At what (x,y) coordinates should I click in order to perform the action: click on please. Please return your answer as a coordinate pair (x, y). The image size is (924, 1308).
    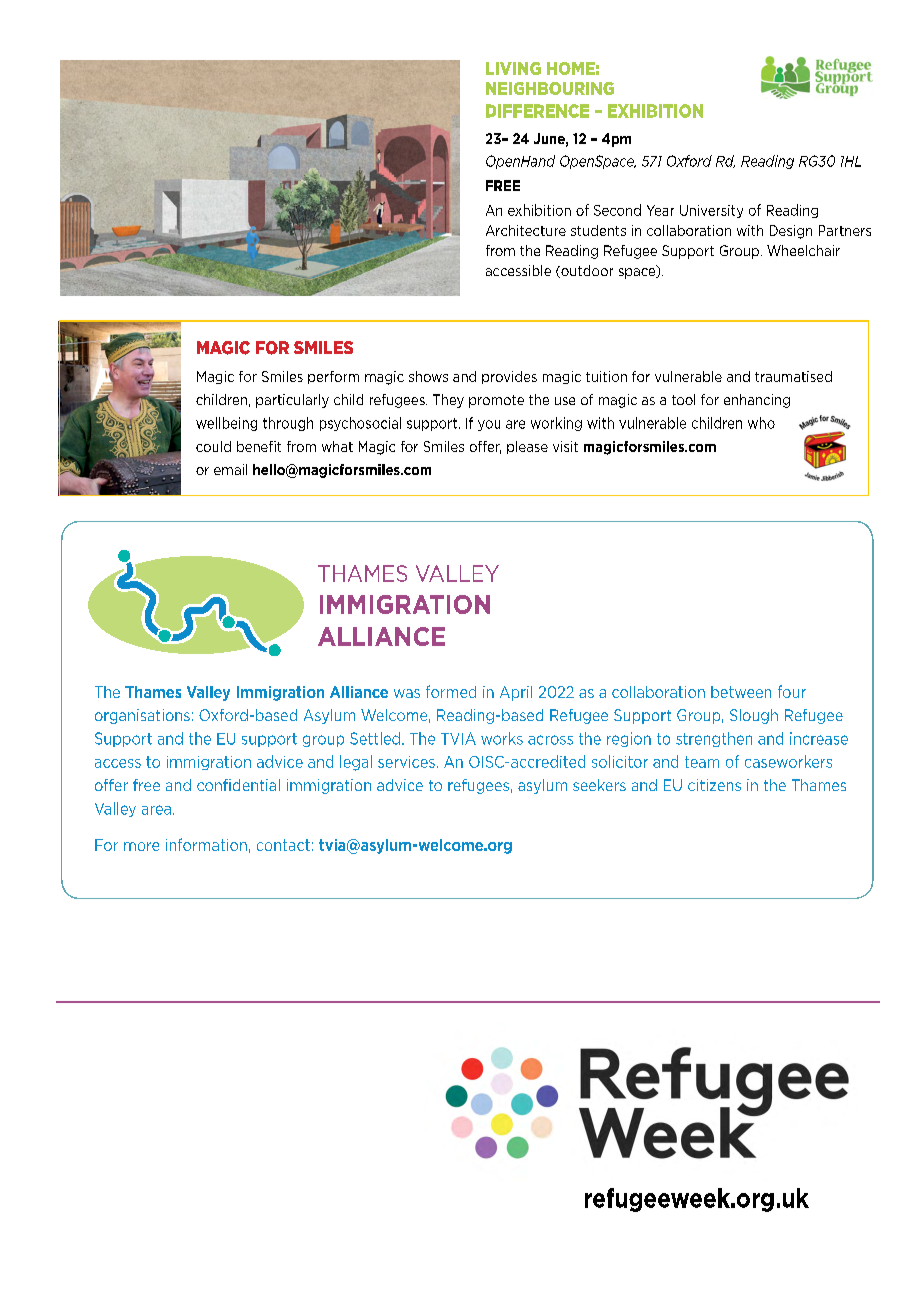
    Looking at the image, I should click on (527, 447).
